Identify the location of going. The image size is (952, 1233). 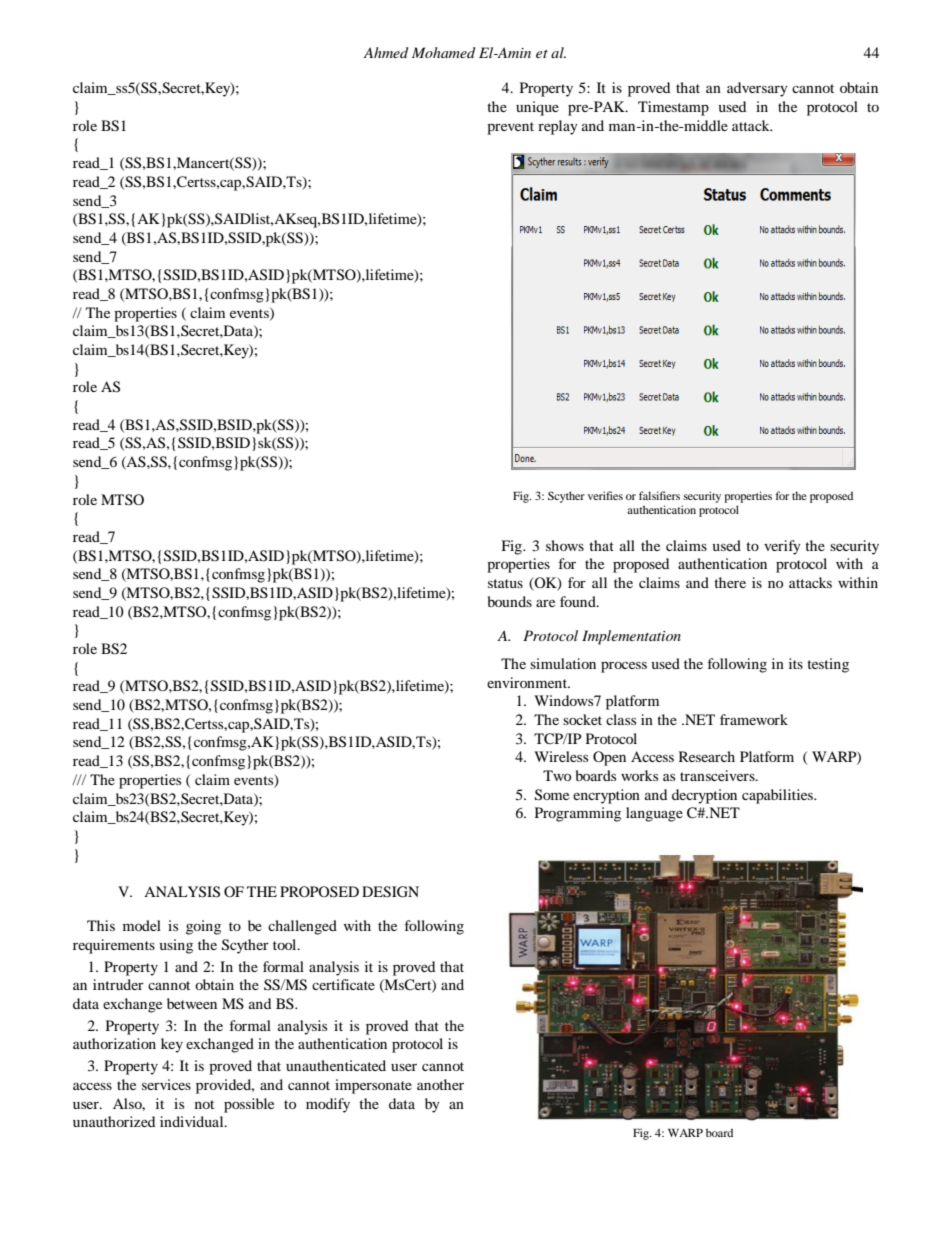
(203, 927).
